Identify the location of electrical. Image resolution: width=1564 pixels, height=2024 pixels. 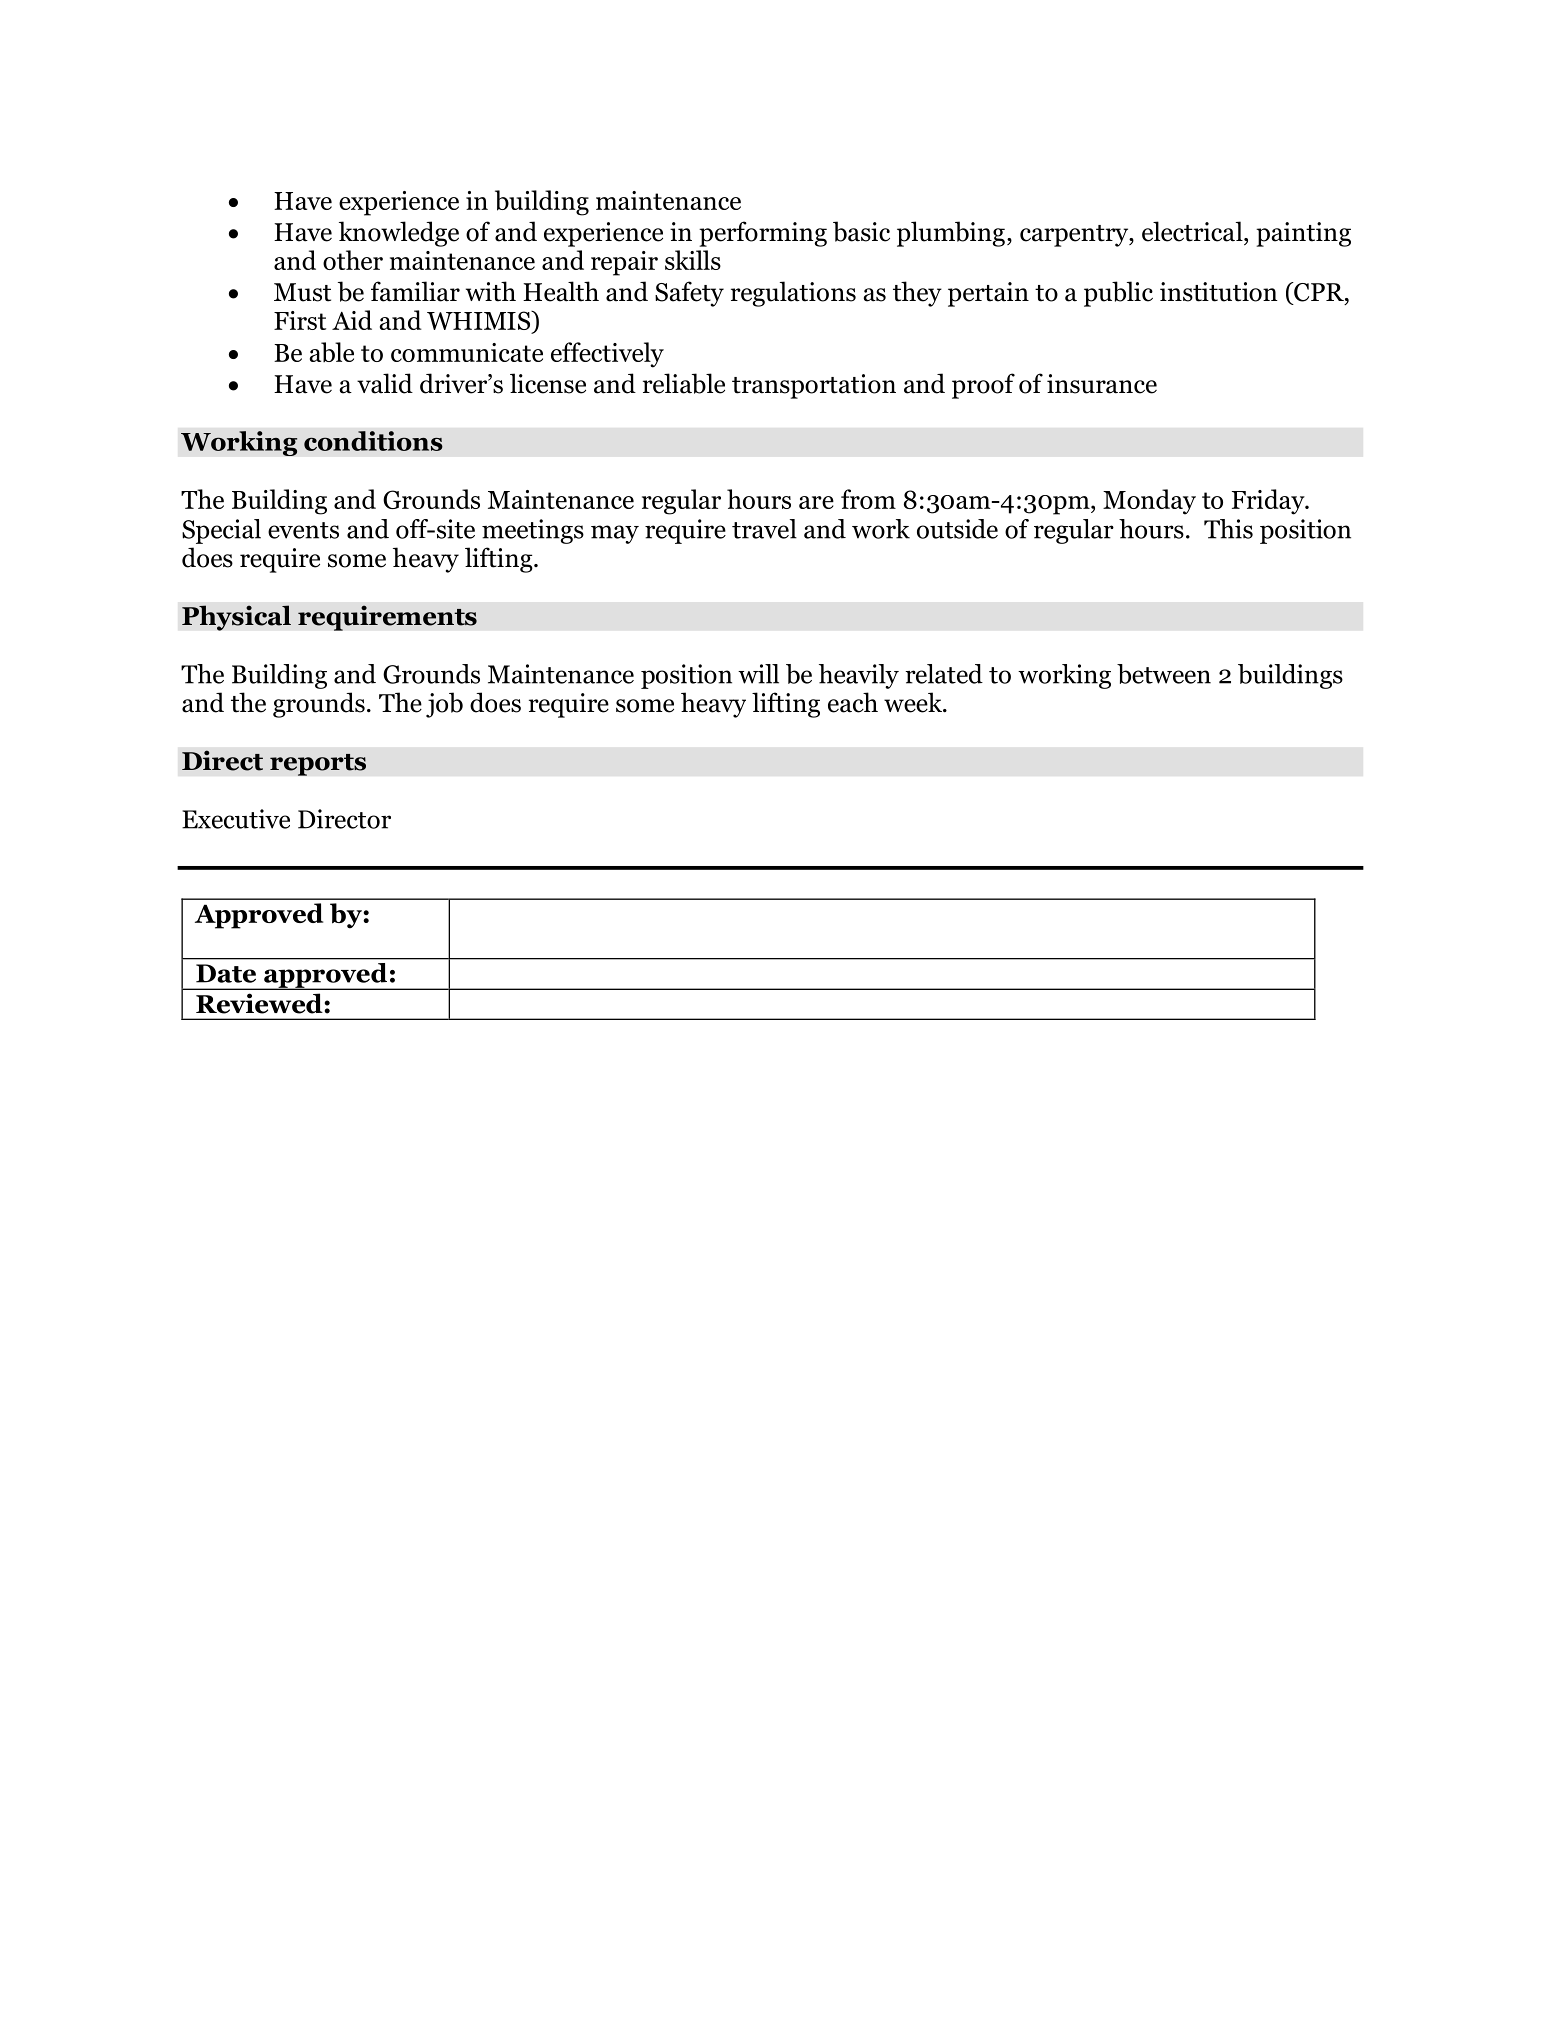
(1193, 231).
